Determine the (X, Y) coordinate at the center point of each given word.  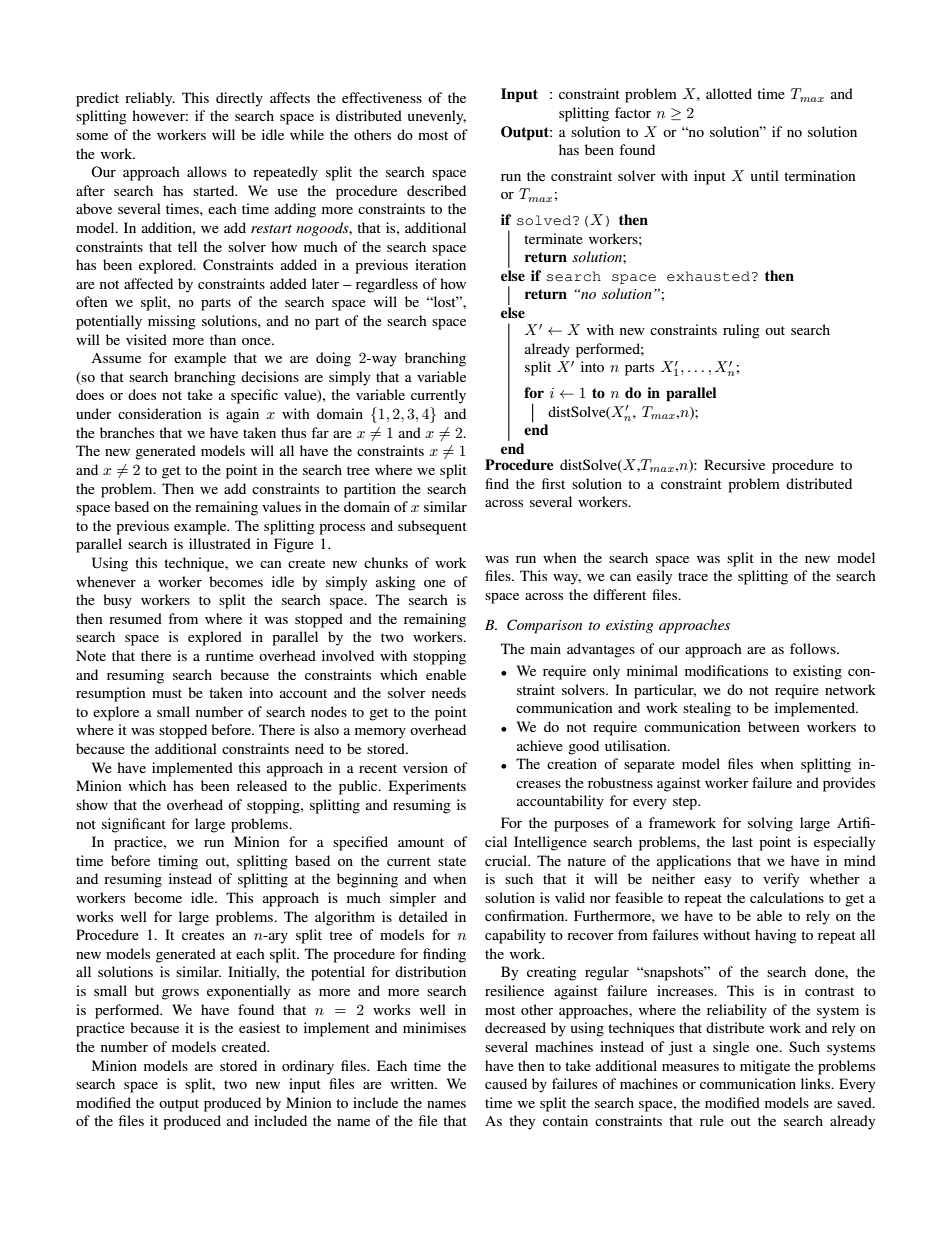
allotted (729, 93)
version (425, 767)
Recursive (734, 464)
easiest (259, 1027)
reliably (150, 99)
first (553, 483)
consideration (160, 413)
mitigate (765, 1067)
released (262, 785)
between (774, 726)
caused (506, 1083)
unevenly (437, 117)
